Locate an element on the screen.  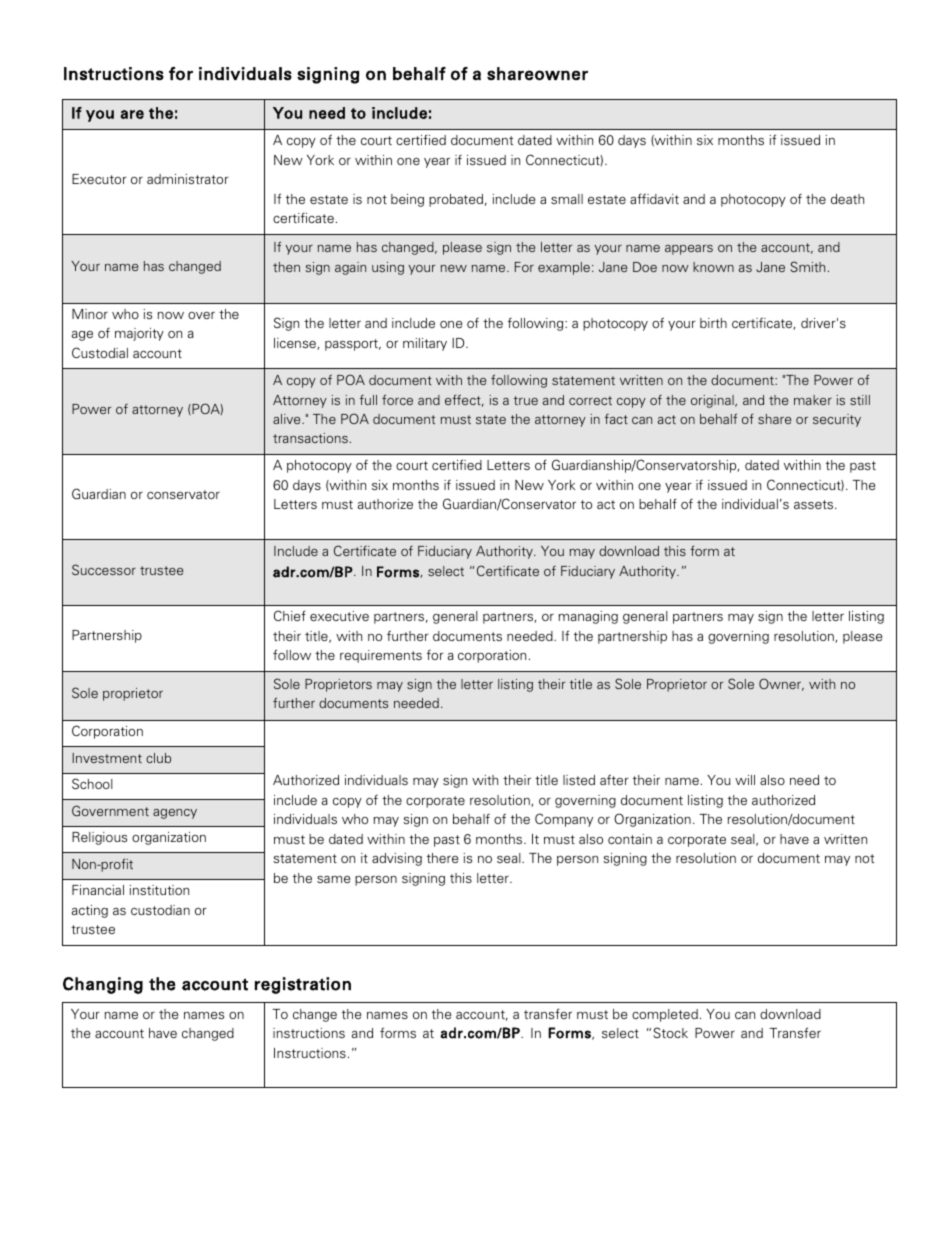
being is located at coordinates (407, 200).
